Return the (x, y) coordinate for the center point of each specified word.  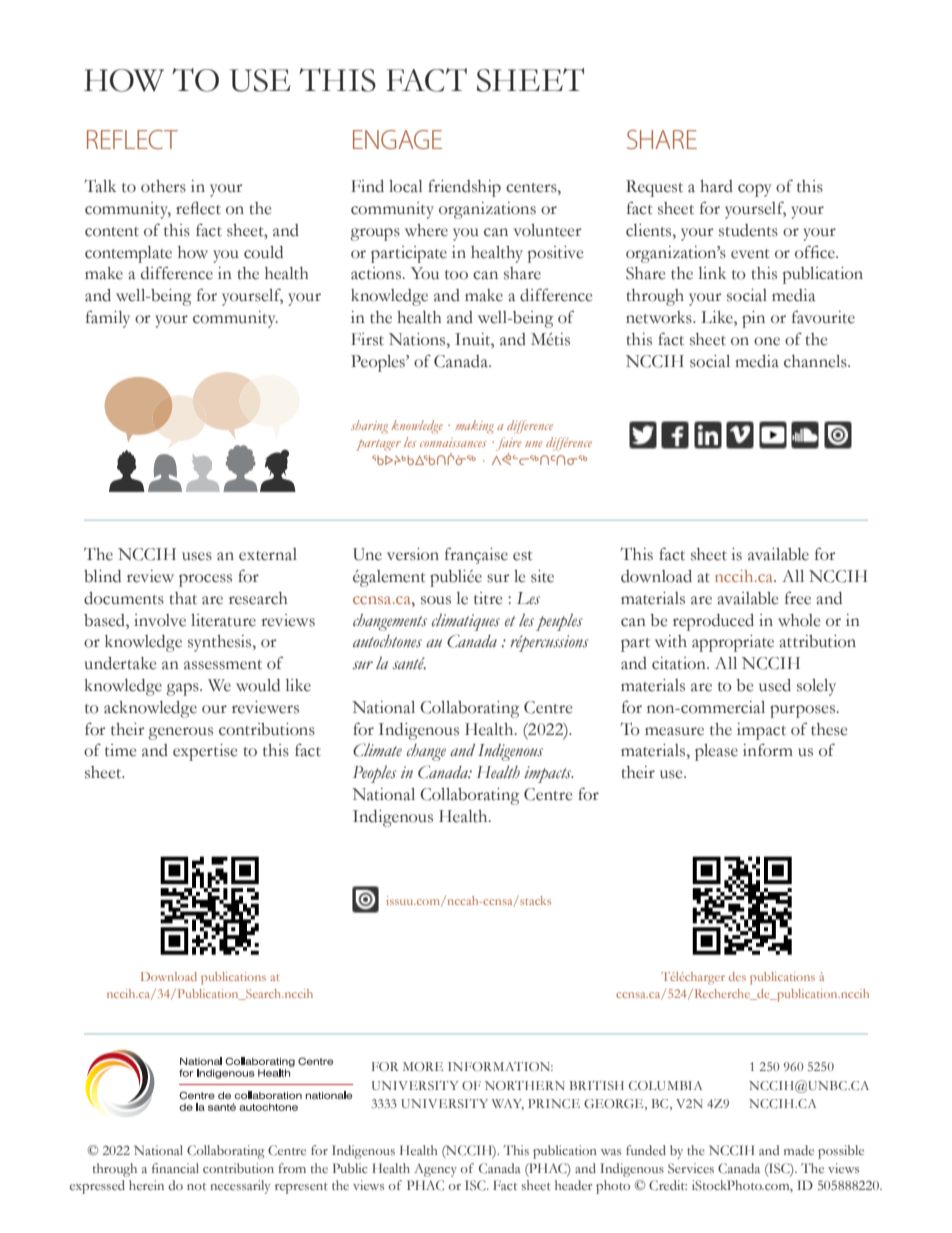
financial (175, 1168)
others (163, 186)
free (798, 598)
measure (674, 731)
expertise (205, 752)
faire (508, 444)
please (716, 752)
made (799, 1150)
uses (197, 556)
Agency (435, 1170)
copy (754, 190)
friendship (464, 188)
